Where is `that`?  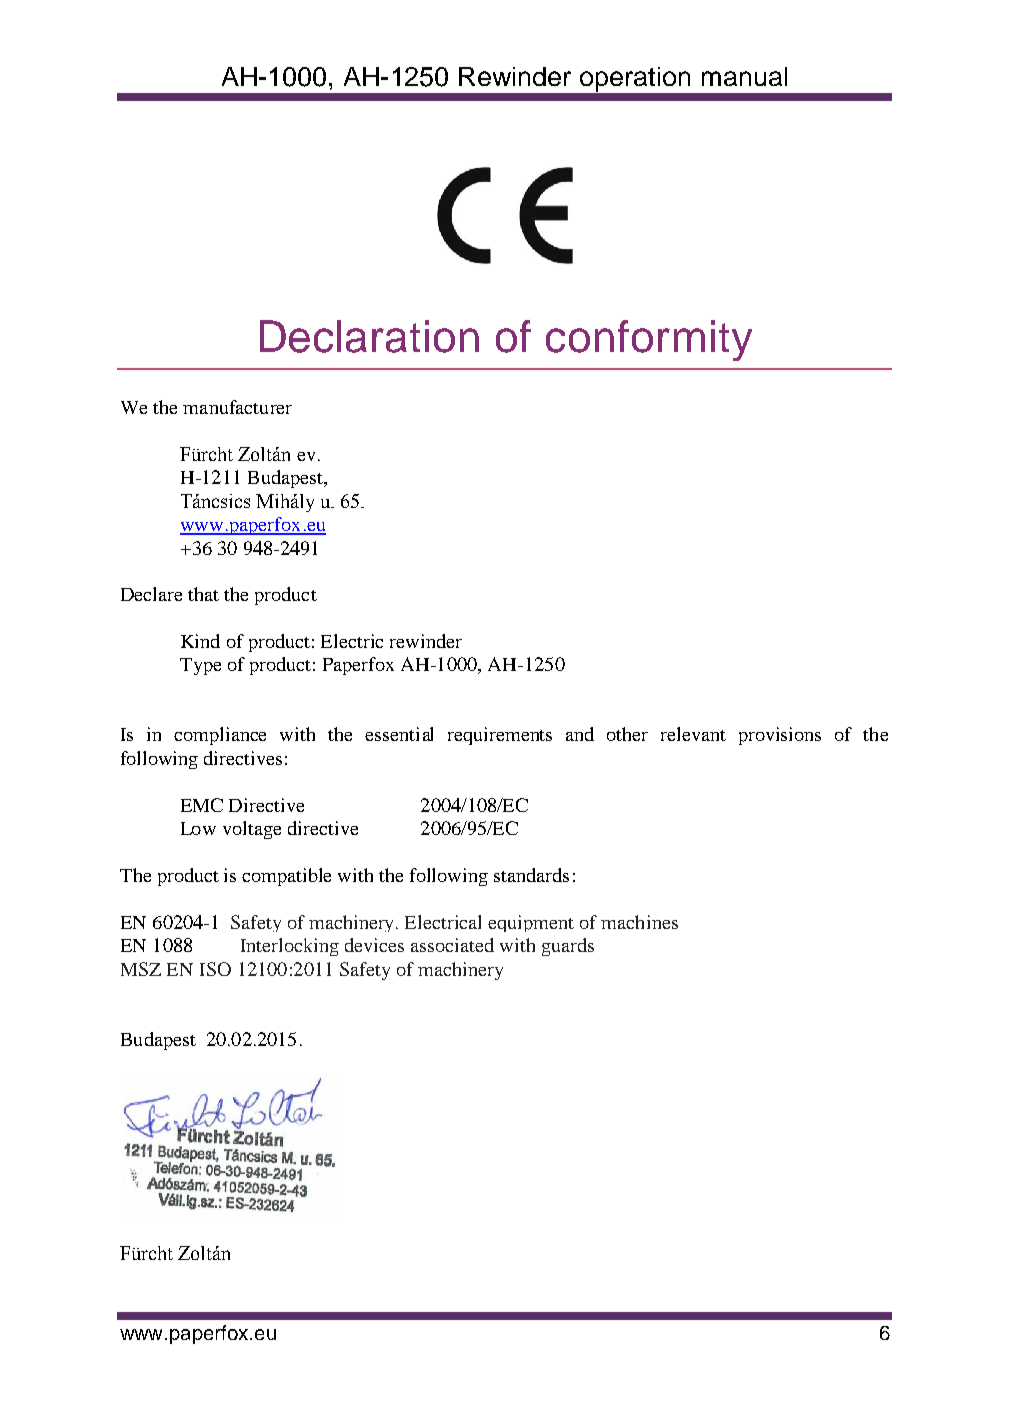 that is located at coordinates (203, 594).
